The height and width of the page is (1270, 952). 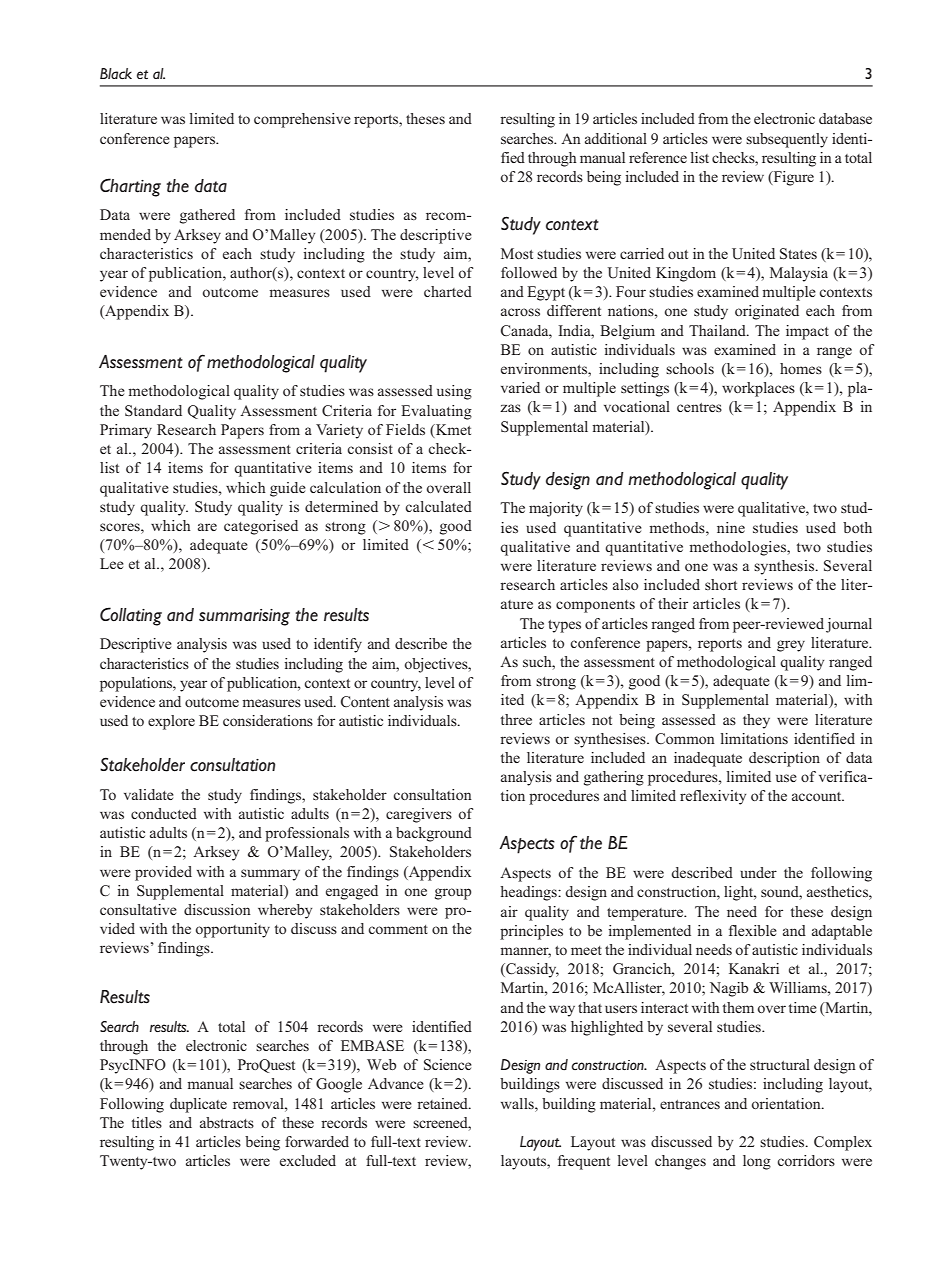 I want to click on Black, so click(x=116, y=73).
